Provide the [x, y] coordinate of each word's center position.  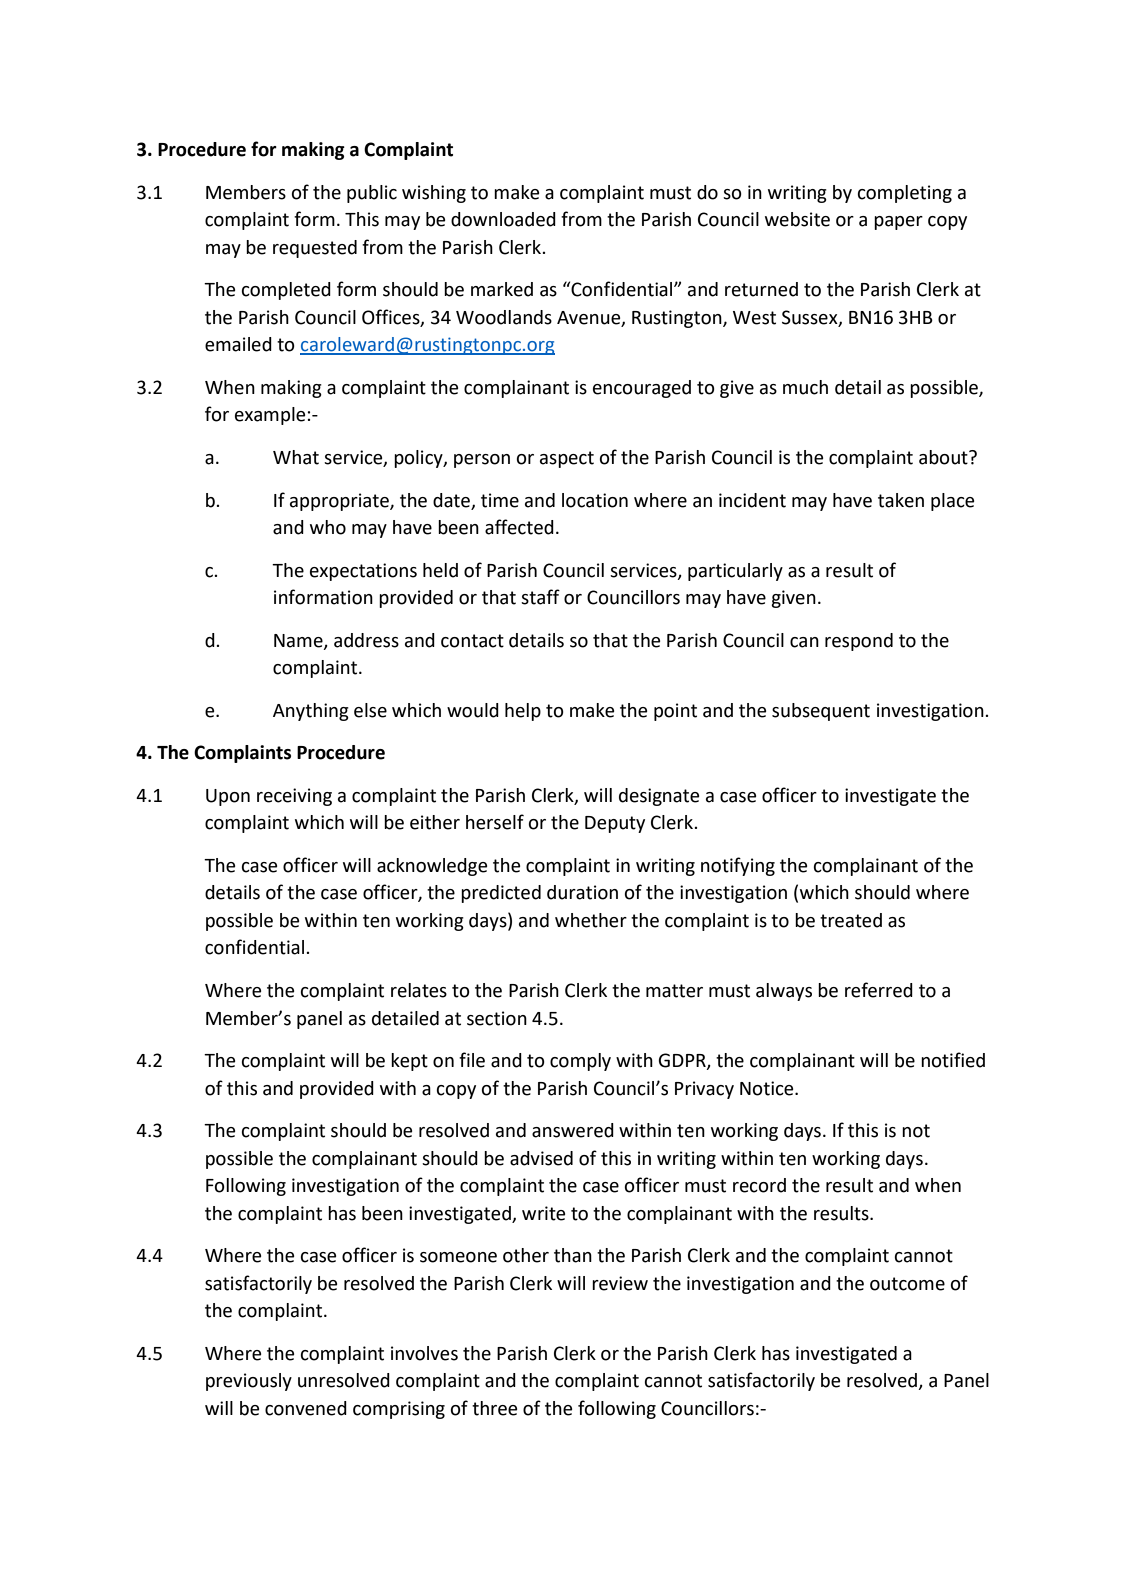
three [494, 1408]
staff [540, 597]
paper [898, 223]
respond [859, 642]
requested [315, 249]
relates [419, 990]
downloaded [503, 219]
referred [879, 990]
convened [306, 1408]
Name [299, 641]
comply [580, 1062]
